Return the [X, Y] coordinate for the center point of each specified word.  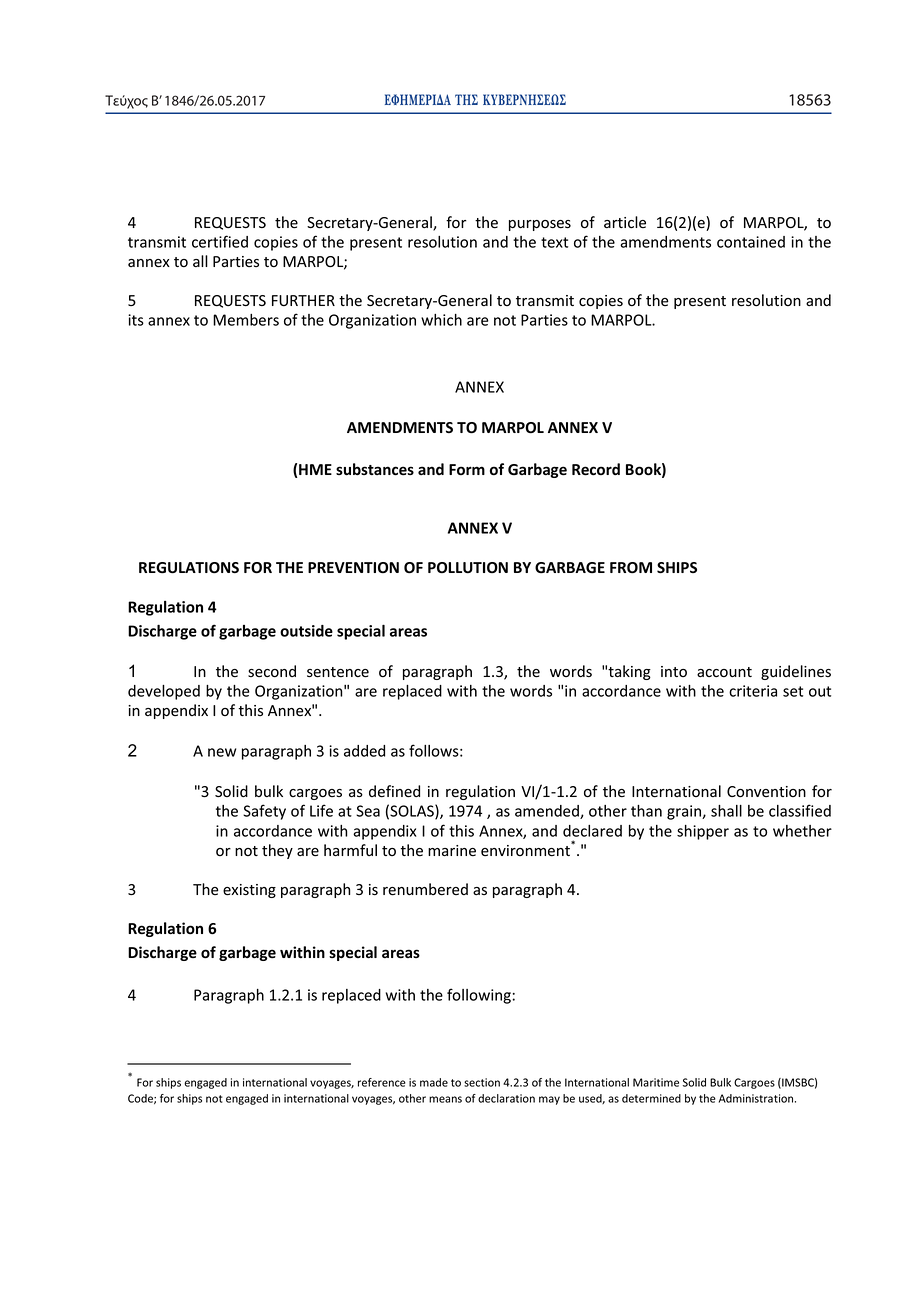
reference [382, 1082]
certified [220, 241]
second [272, 671]
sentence [338, 672]
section [482, 1082]
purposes [540, 225]
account [724, 672]
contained [751, 242]
